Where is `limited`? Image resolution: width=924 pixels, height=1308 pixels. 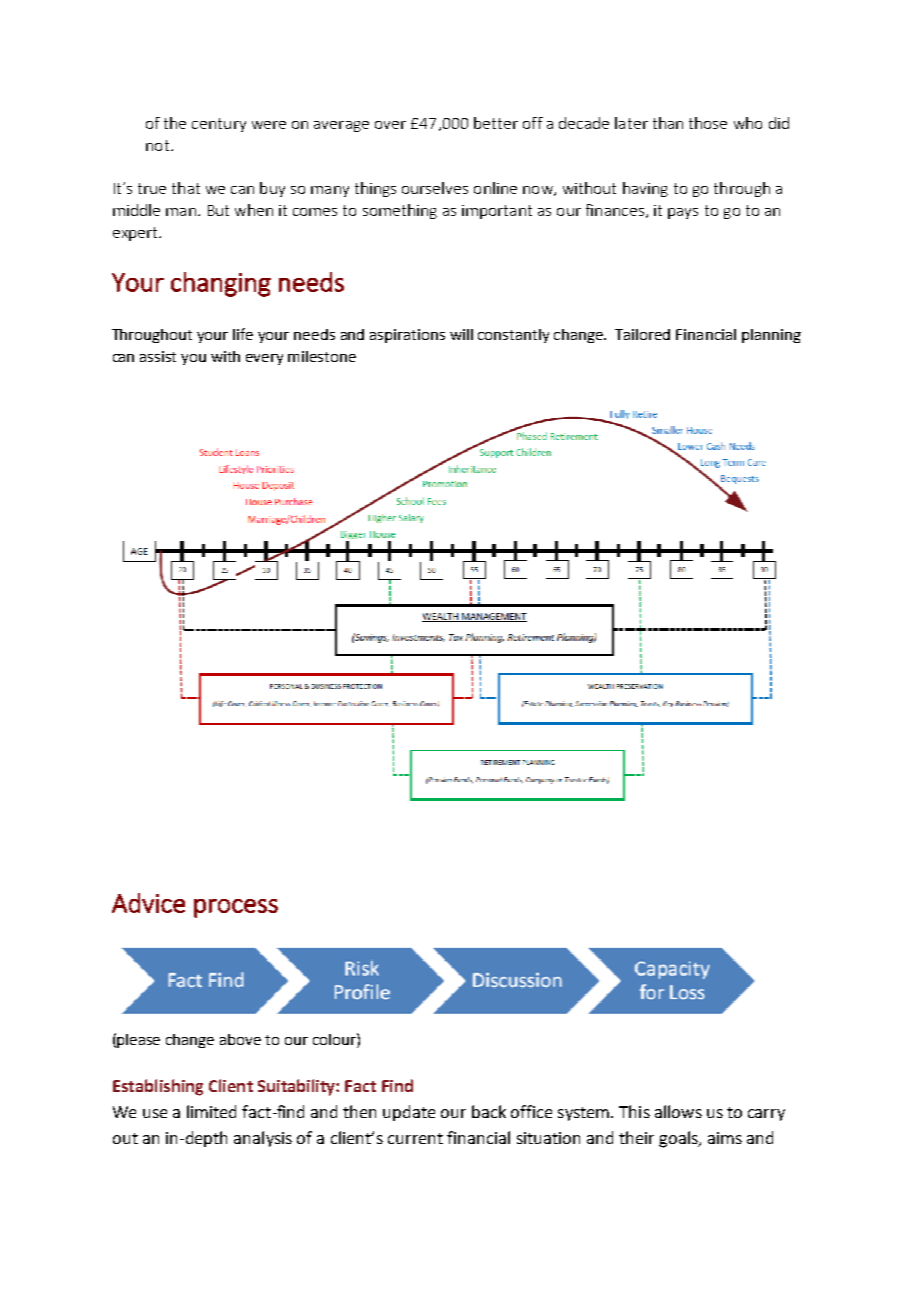
limited is located at coordinates (211, 1111).
